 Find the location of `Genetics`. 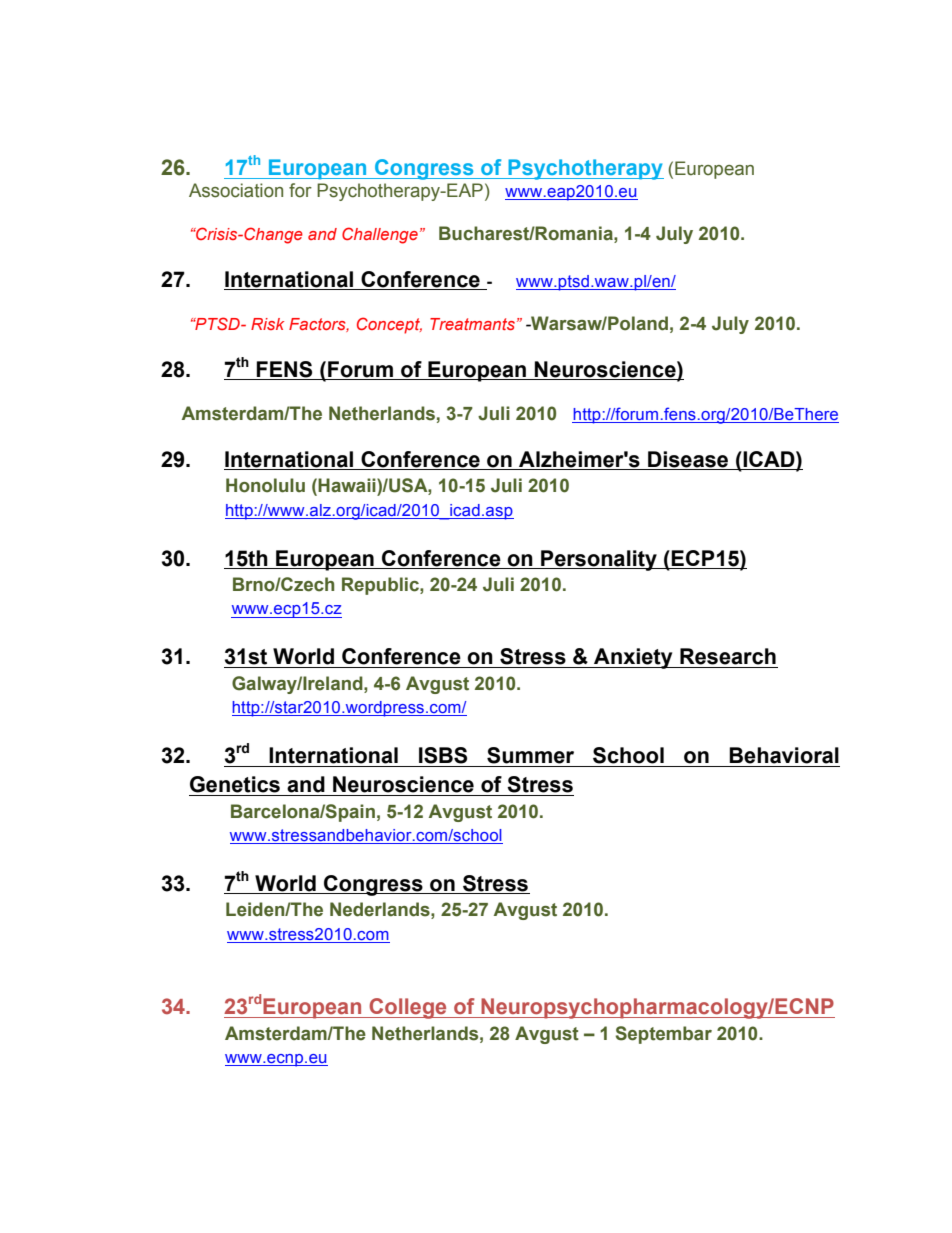

Genetics is located at coordinates (235, 784).
